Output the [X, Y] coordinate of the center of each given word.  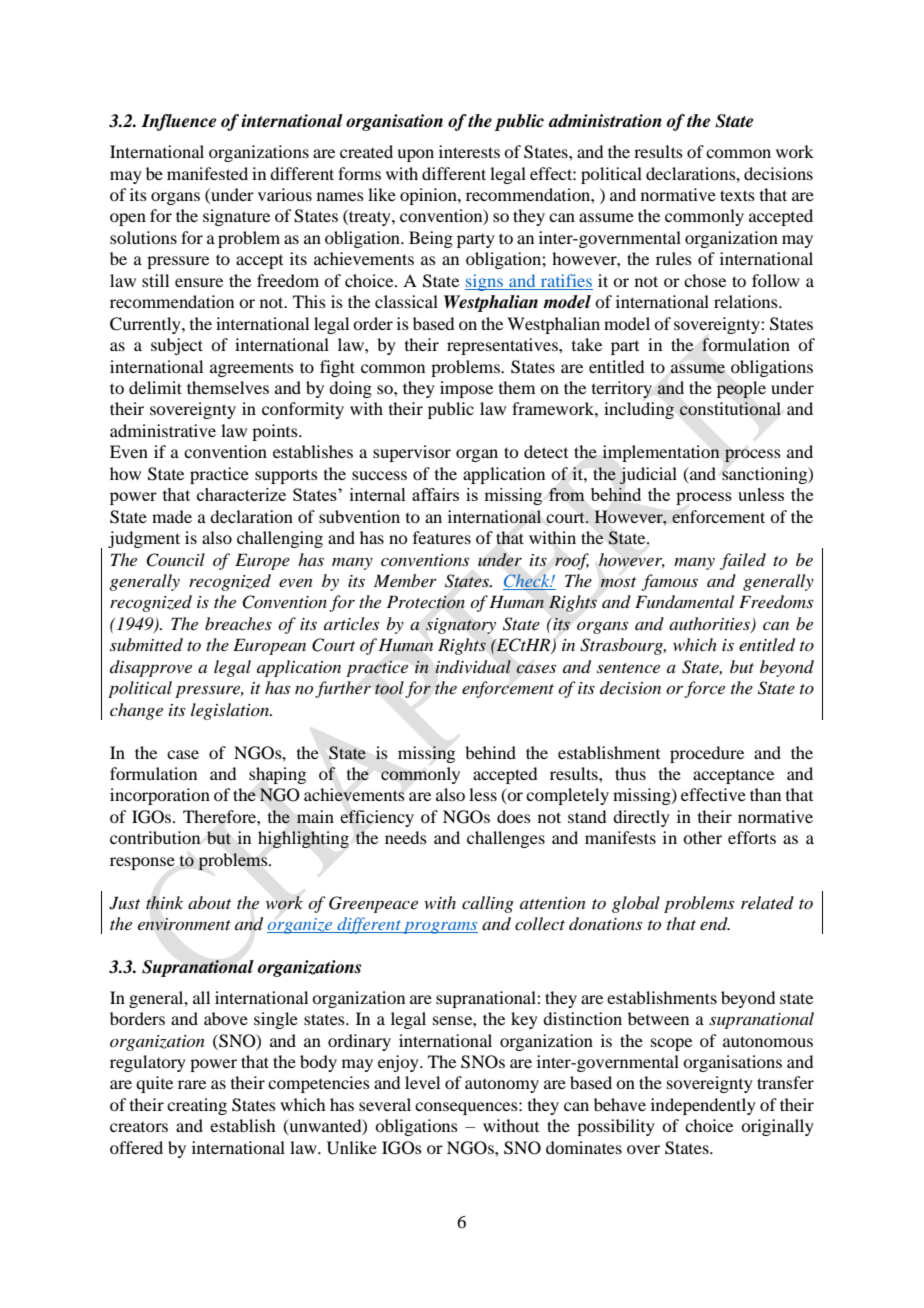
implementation [661, 453]
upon [415, 155]
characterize [241, 494]
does [514, 816]
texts [737, 195]
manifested [207, 173]
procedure [707, 754]
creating [197, 1106]
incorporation [160, 796]
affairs [435, 494]
